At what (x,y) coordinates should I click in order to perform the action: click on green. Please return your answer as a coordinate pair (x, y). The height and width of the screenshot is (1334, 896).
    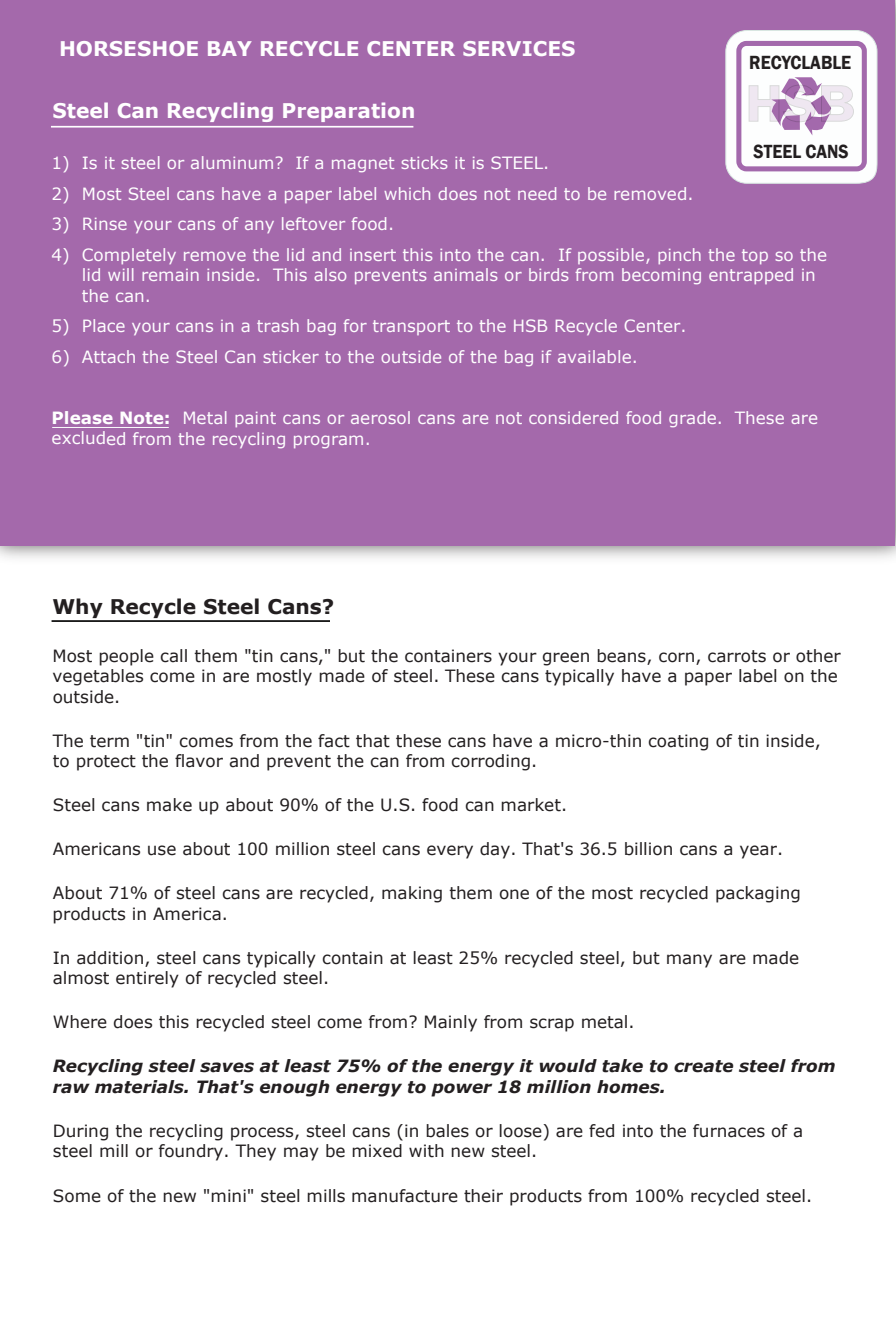
    Looking at the image, I should click on (566, 659).
